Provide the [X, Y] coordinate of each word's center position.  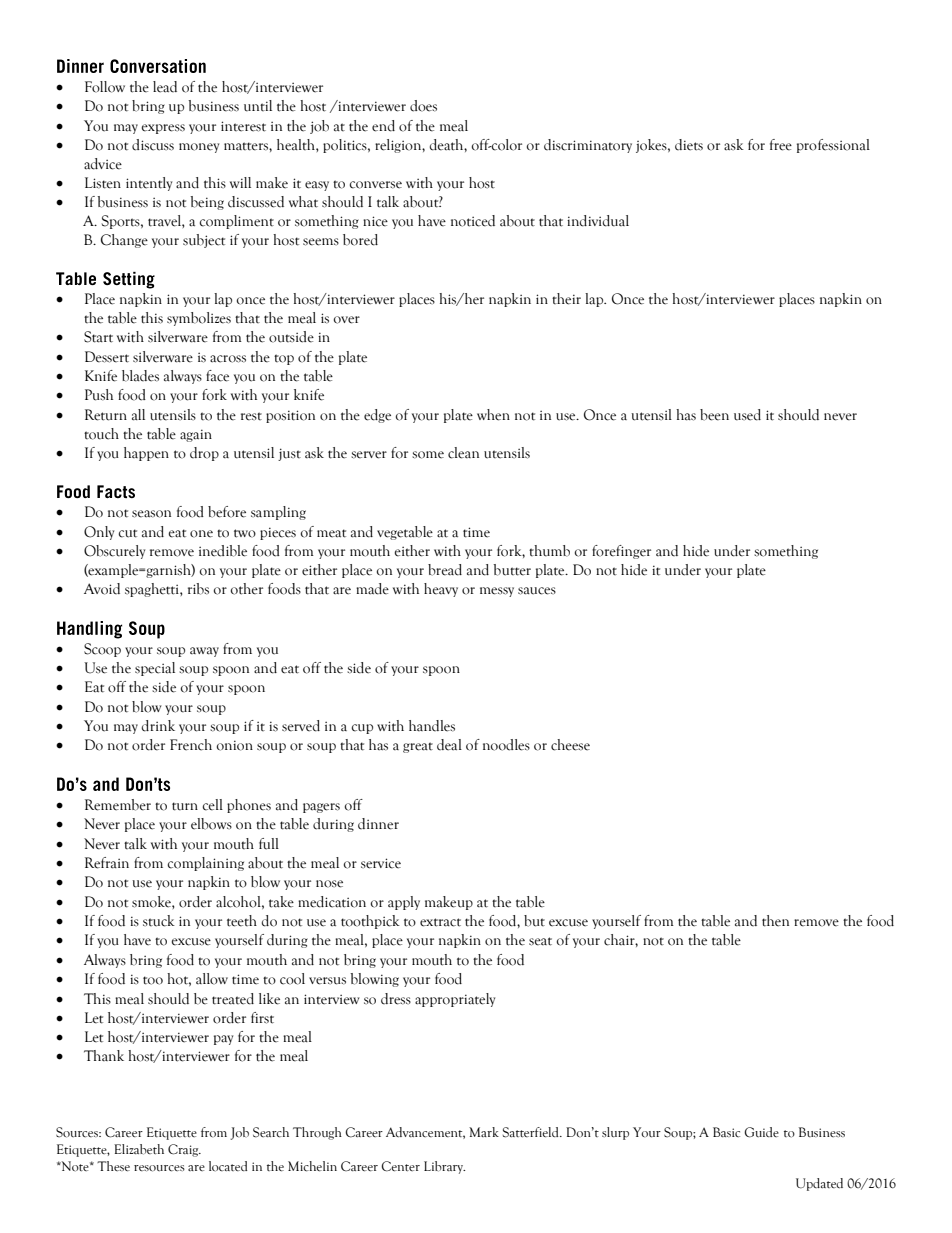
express [163, 129]
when [493, 415]
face [217, 376]
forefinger [621, 552]
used [747, 415]
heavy [441, 590]
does [423, 106]
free [781, 145]
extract [440, 922]
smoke [152, 902]
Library [444, 1167]
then [775, 921]
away [204, 652]
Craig [184, 1150]
